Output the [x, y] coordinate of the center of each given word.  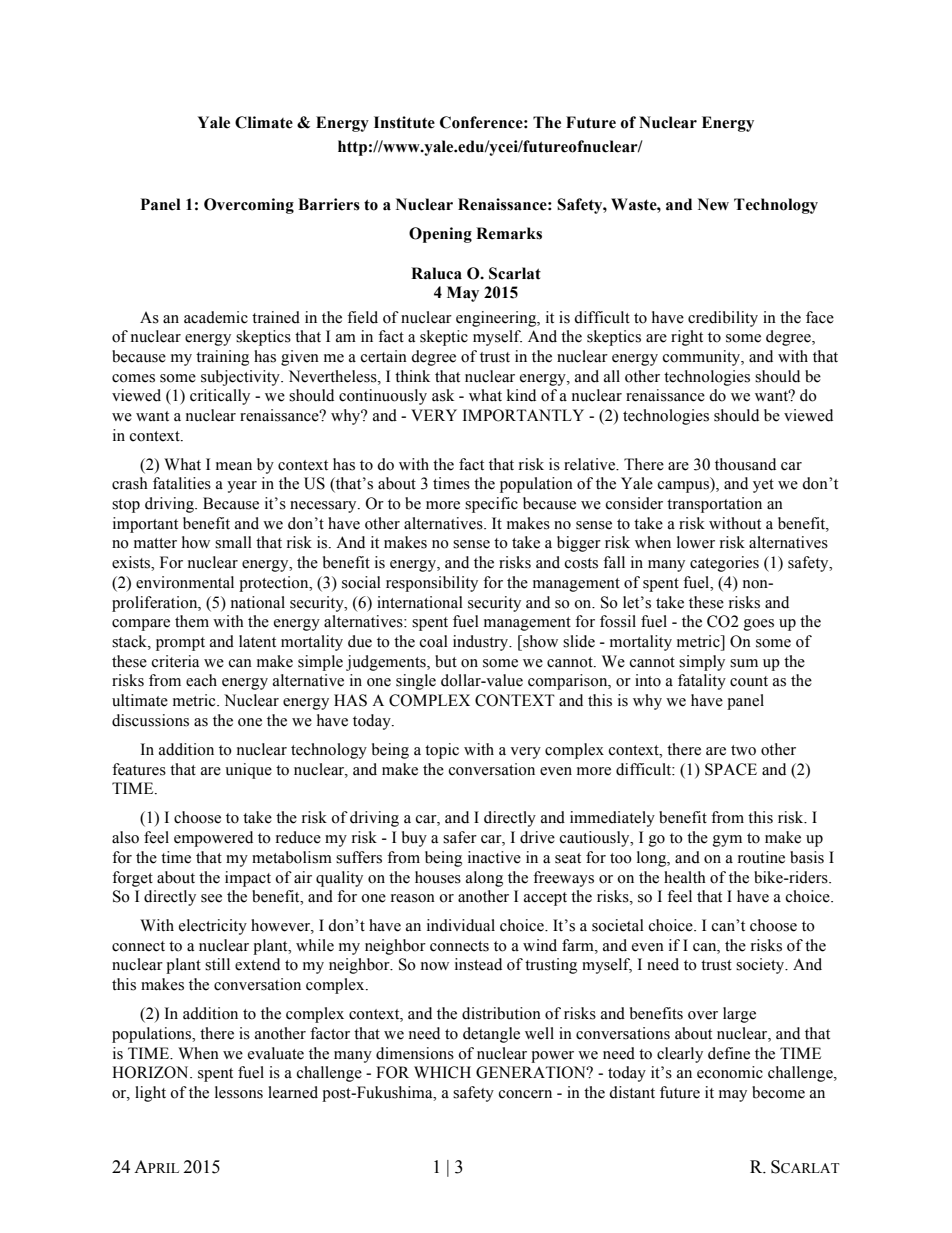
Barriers [329, 204]
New [713, 204]
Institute [404, 122]
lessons [239, 1092]
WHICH [442, 1072]
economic [730, 1072]
